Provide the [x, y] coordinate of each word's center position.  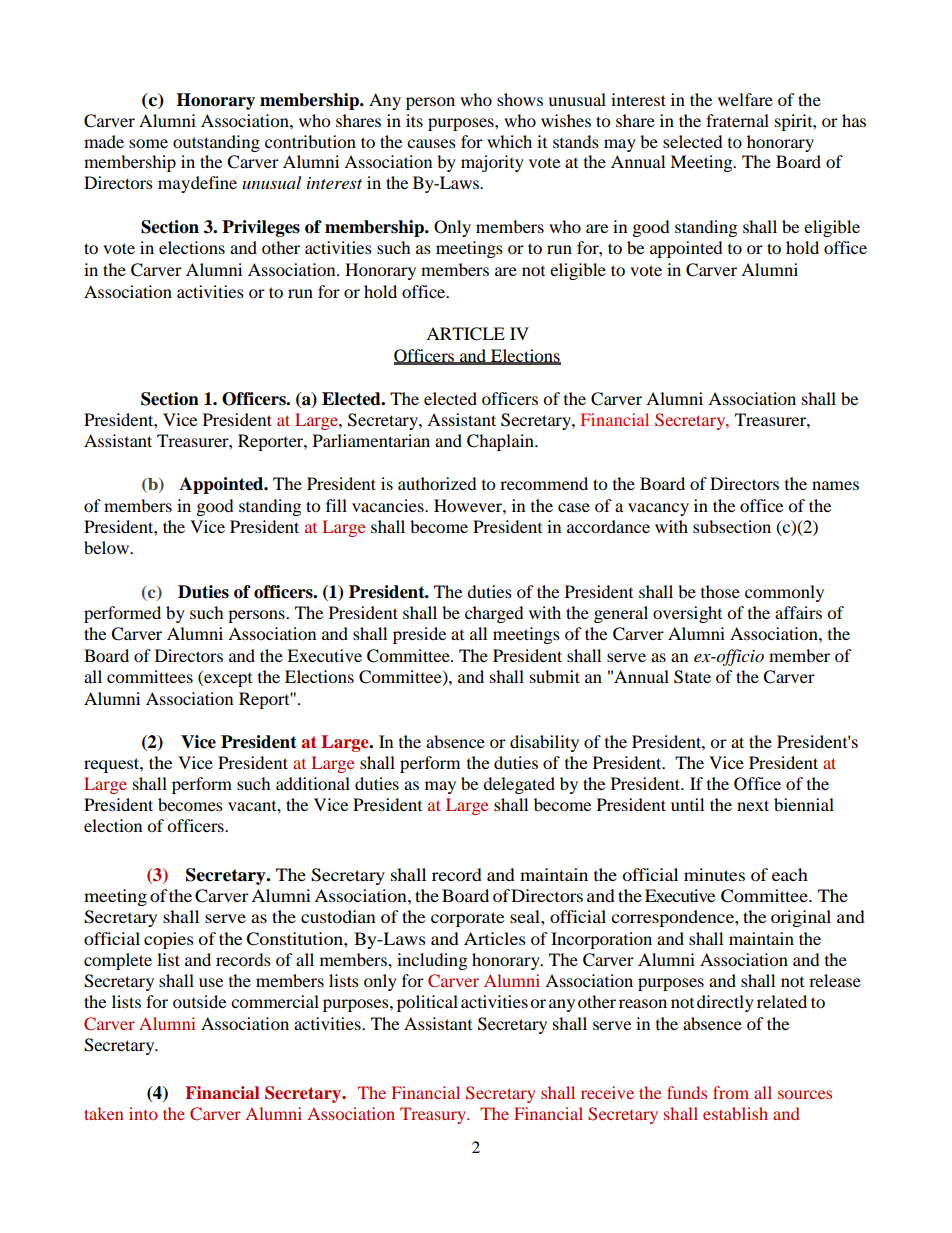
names [835, 485]
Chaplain [501, 442]
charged [494, 614]
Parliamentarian [371, 440]
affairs [798, 612]
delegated [519, 785]
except [227, 678]
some [148, 143]
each [790, 874]
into [143, 1113]
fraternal [737, 120]
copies [169, 940]
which [509, 141]
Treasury [434, 1115]
